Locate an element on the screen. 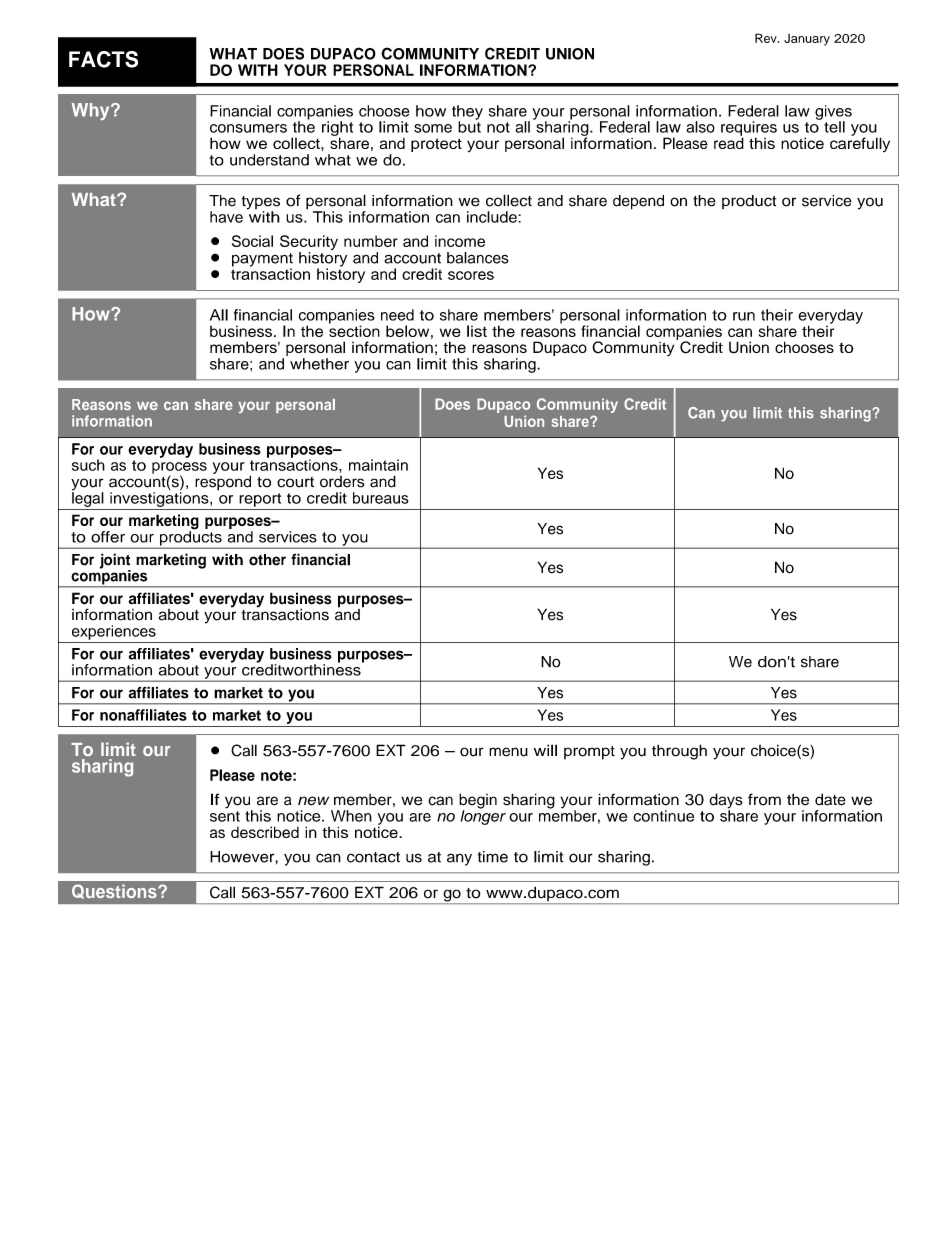 The height and width of the screenshot is (1233, 952). list is located at coordinates (477, 331).
